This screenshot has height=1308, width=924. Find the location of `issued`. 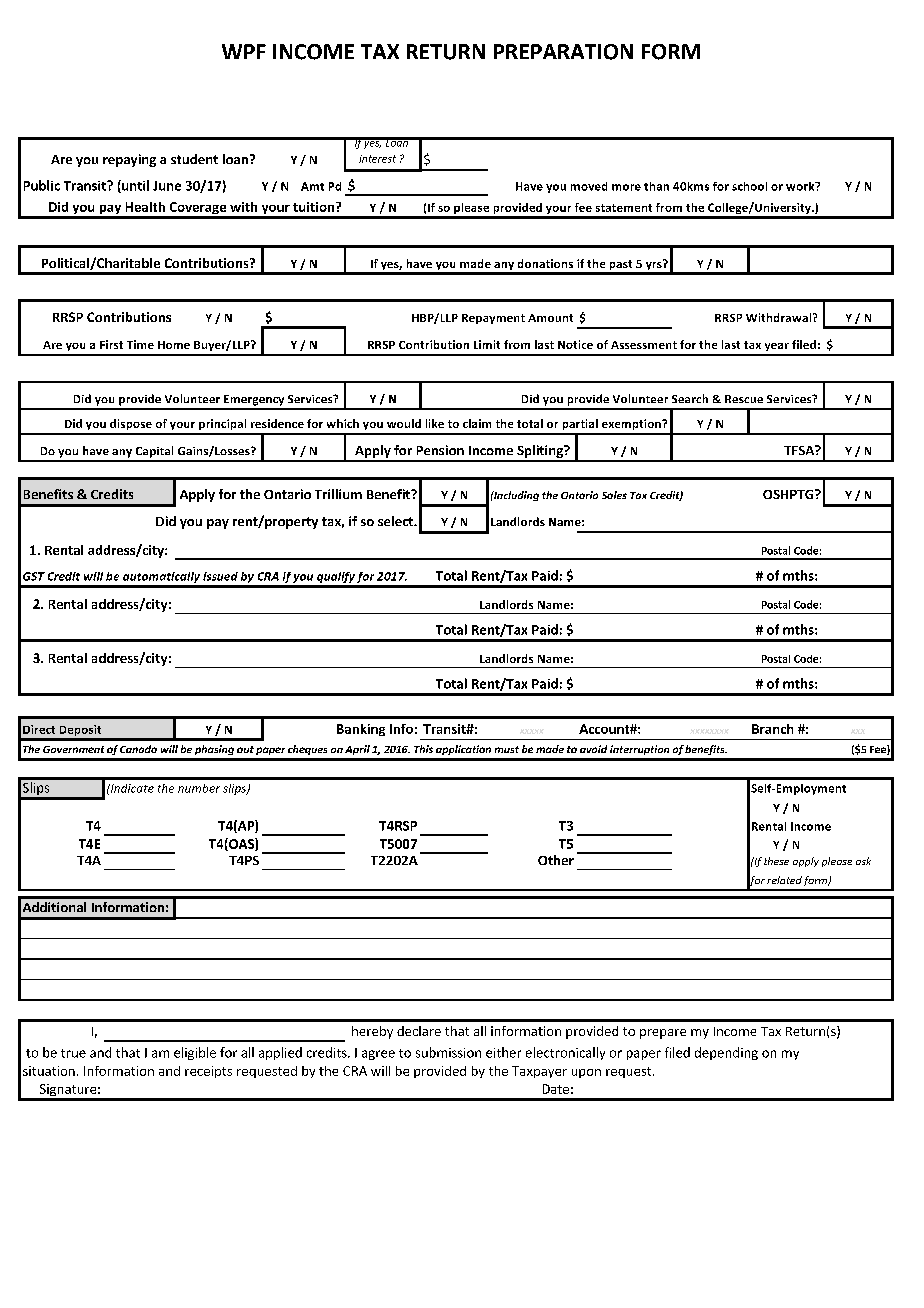

issued is located at coordinates (220, 576).
